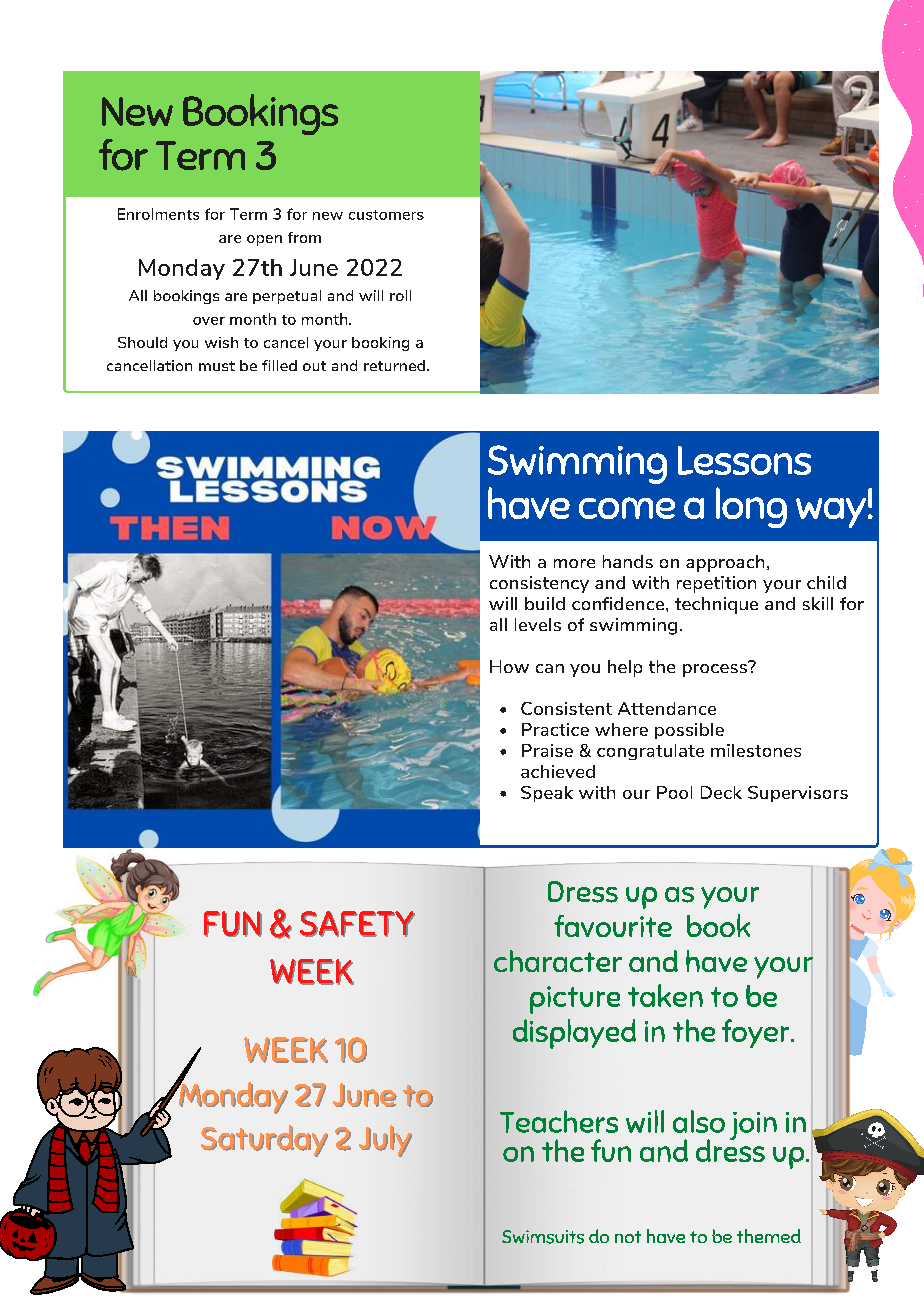 Image resolution: width=924 pixels, height=1309 pixels. Describe the element at coordinates (558, 961) in the screenshot. I see `character` at that location.
